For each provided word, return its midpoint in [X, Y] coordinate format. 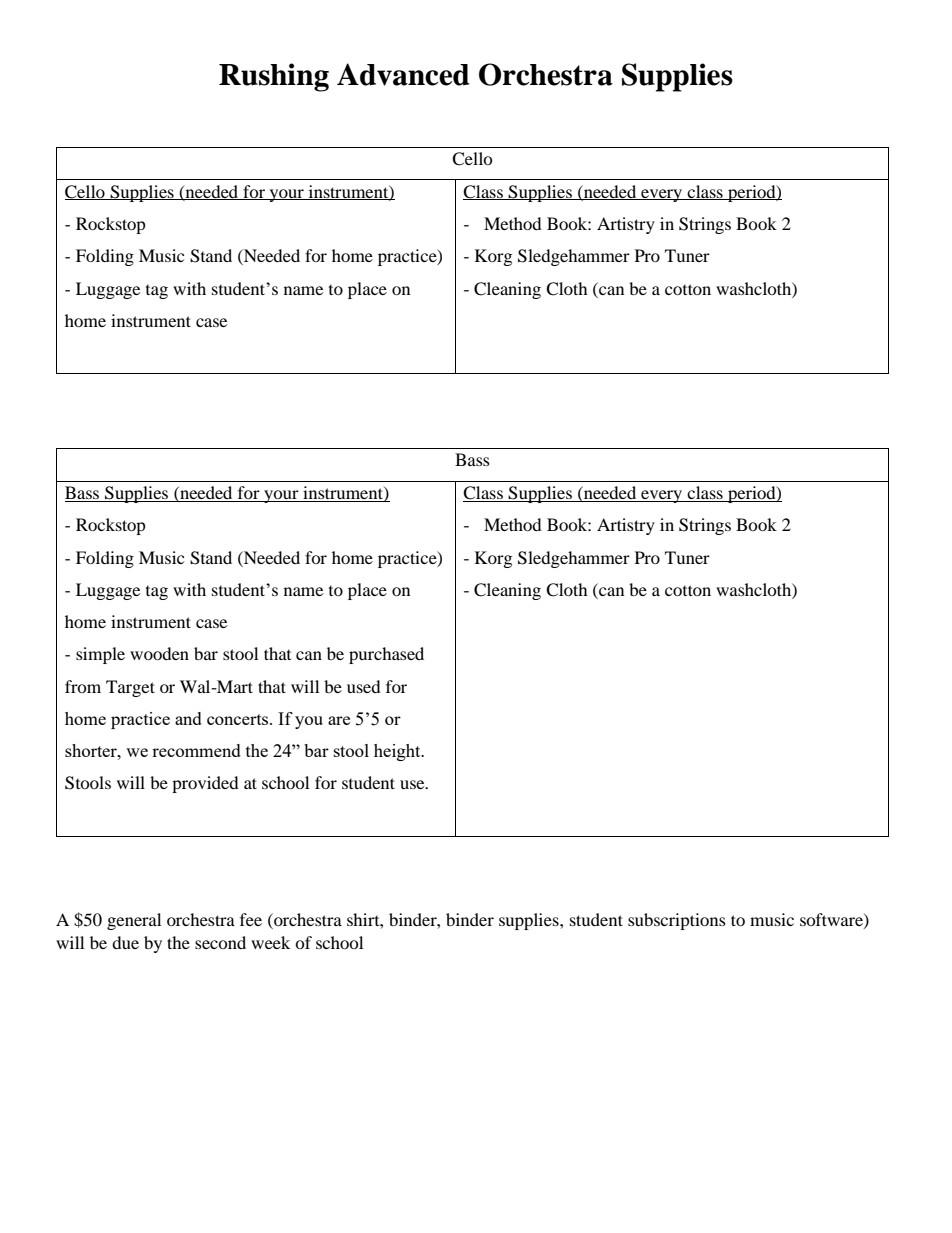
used [364, 686]
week [270, 942]
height [398, 752]
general [134, 921]
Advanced [403, 74]
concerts [239, 719]
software [832, 920]
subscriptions [677, 921]
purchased [386, 655]
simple [100, 655]
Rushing [274, 77]
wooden [159, 653]
